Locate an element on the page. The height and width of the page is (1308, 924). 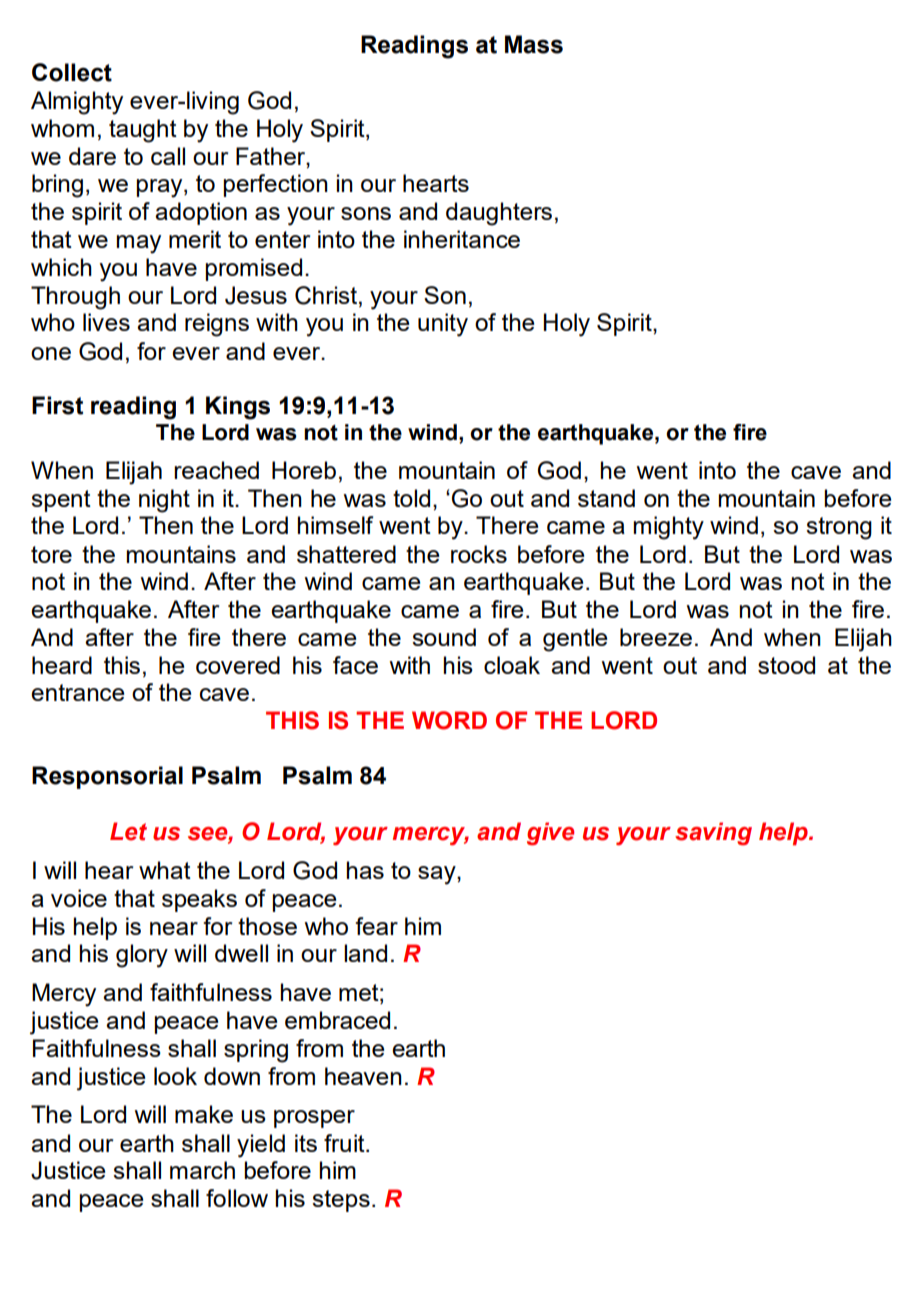
march is located at coordinates (202, 1170).
